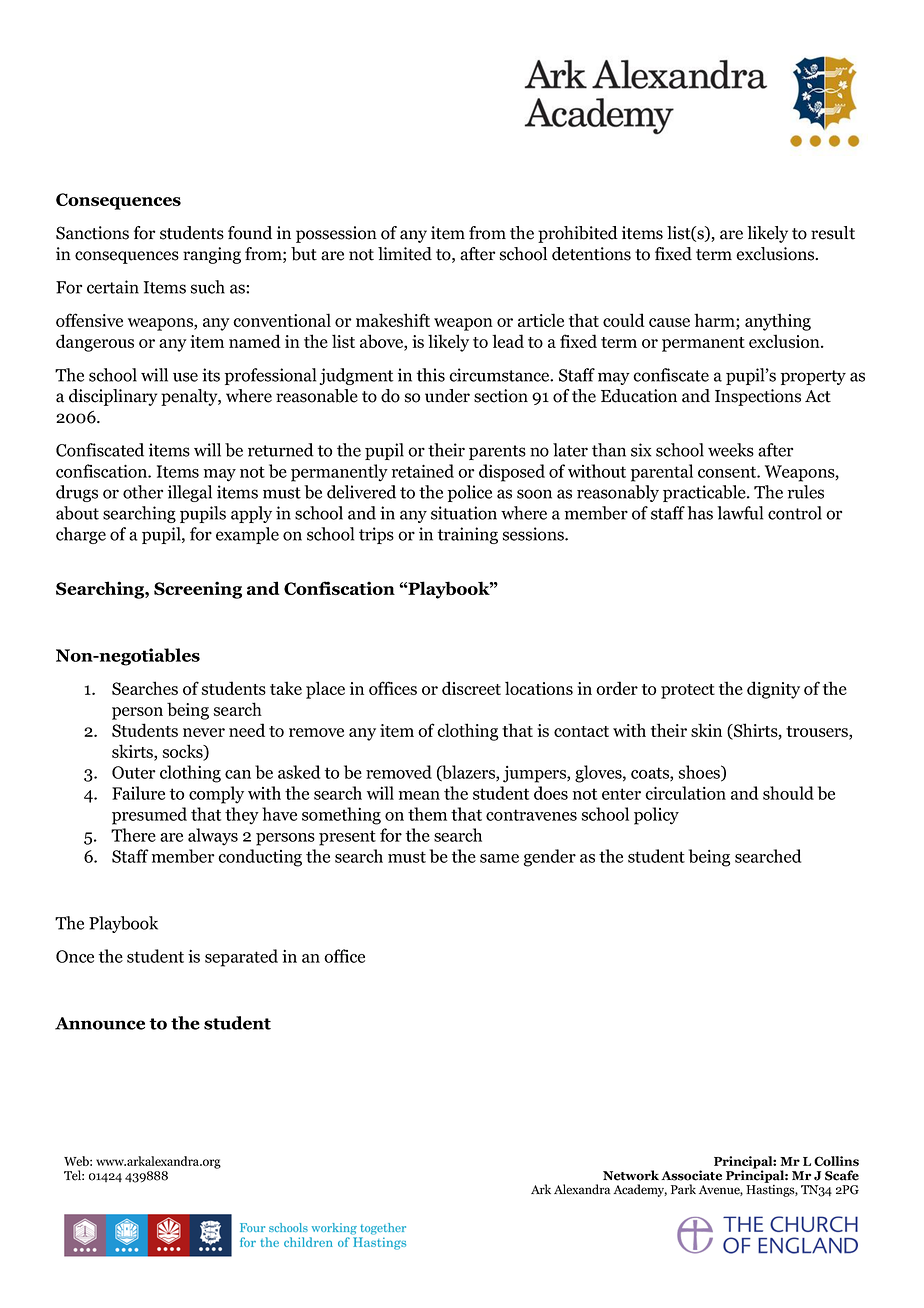 Image resolution: width=924 pixels, height=1308 pixels. I want to click on police, so click(470, 493).
